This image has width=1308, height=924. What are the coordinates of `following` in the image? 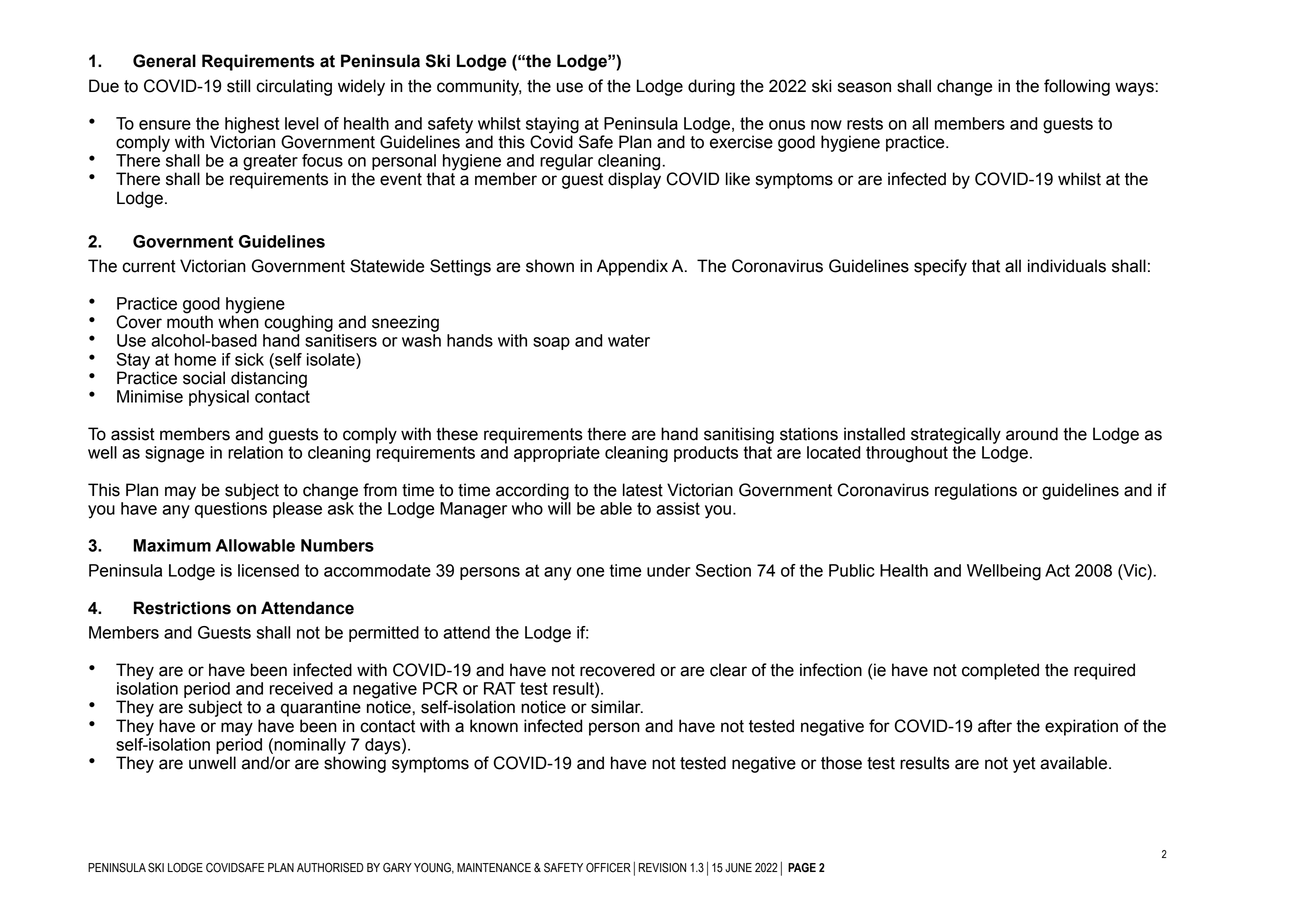 It's located at (1077, 87).
